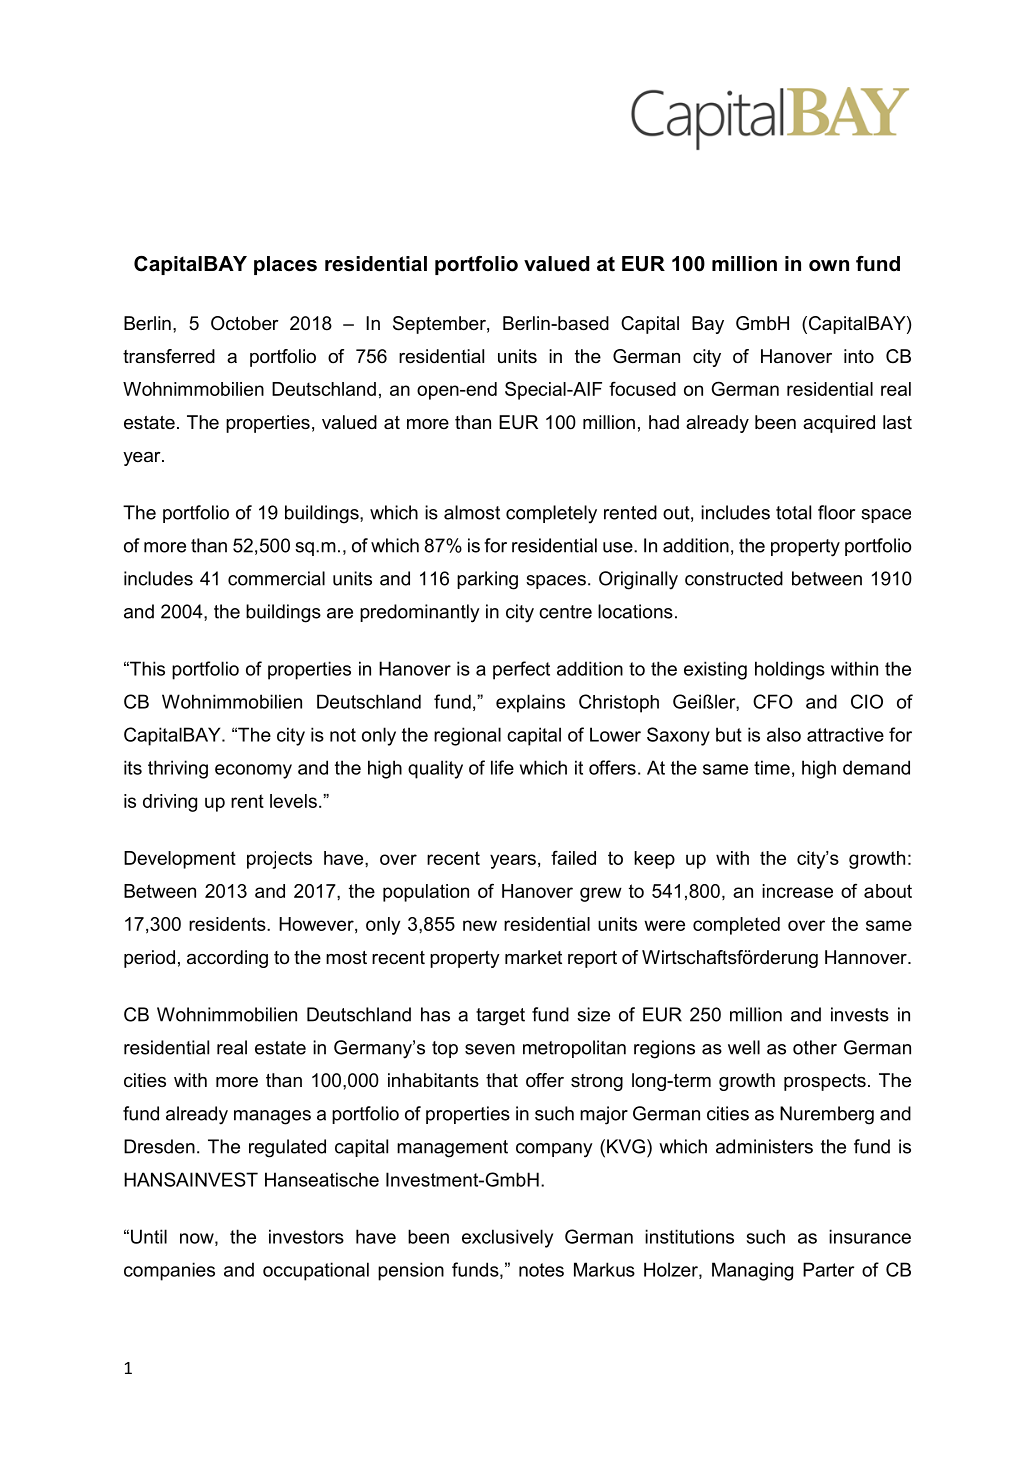 The width and height of the document is (1035, 1464). What do you see at coordinates (306, 1236) in the document?
I see `investors` at bounding box center [306, 1236].
